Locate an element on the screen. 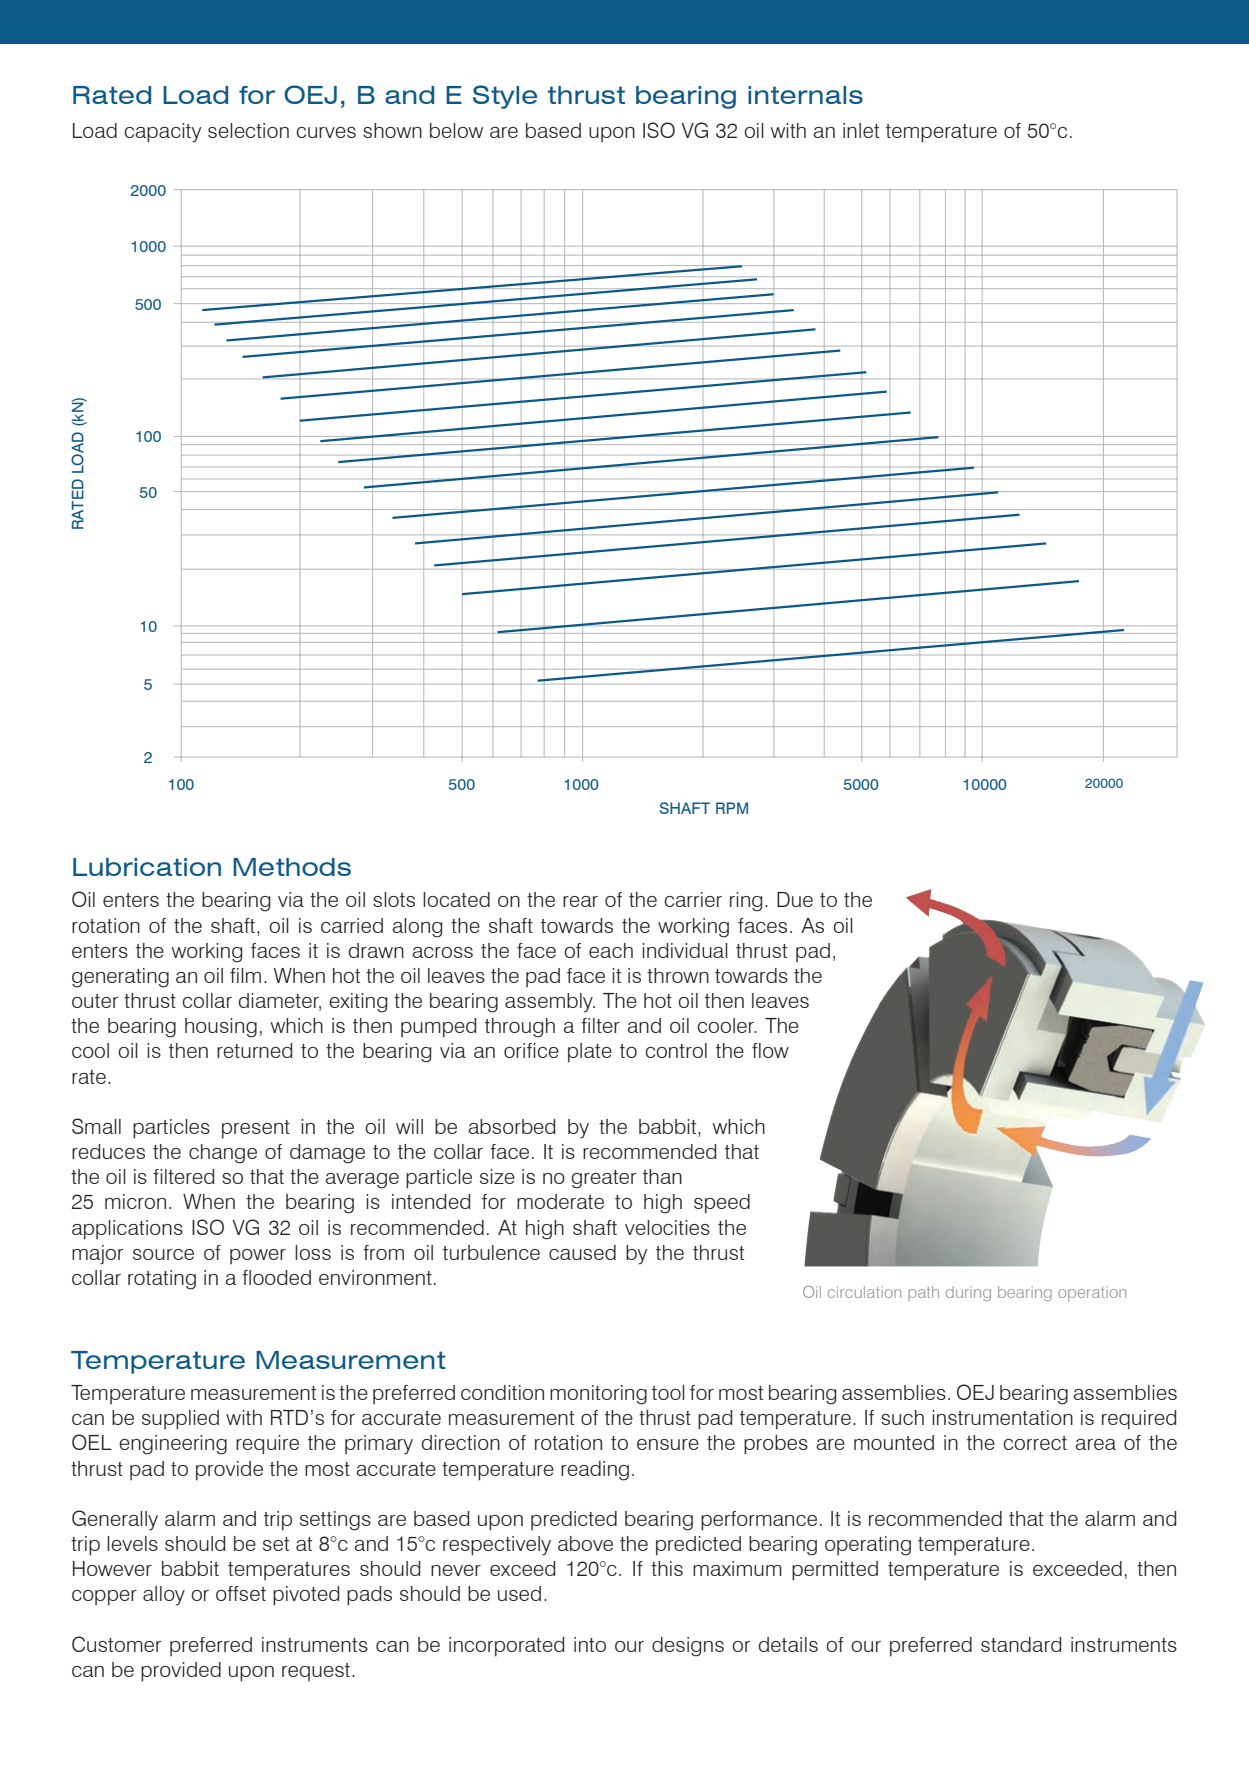 Image resolution: width=1249 pixels, height=1766 pixels. offset is located at coordinates (241, 1593).
